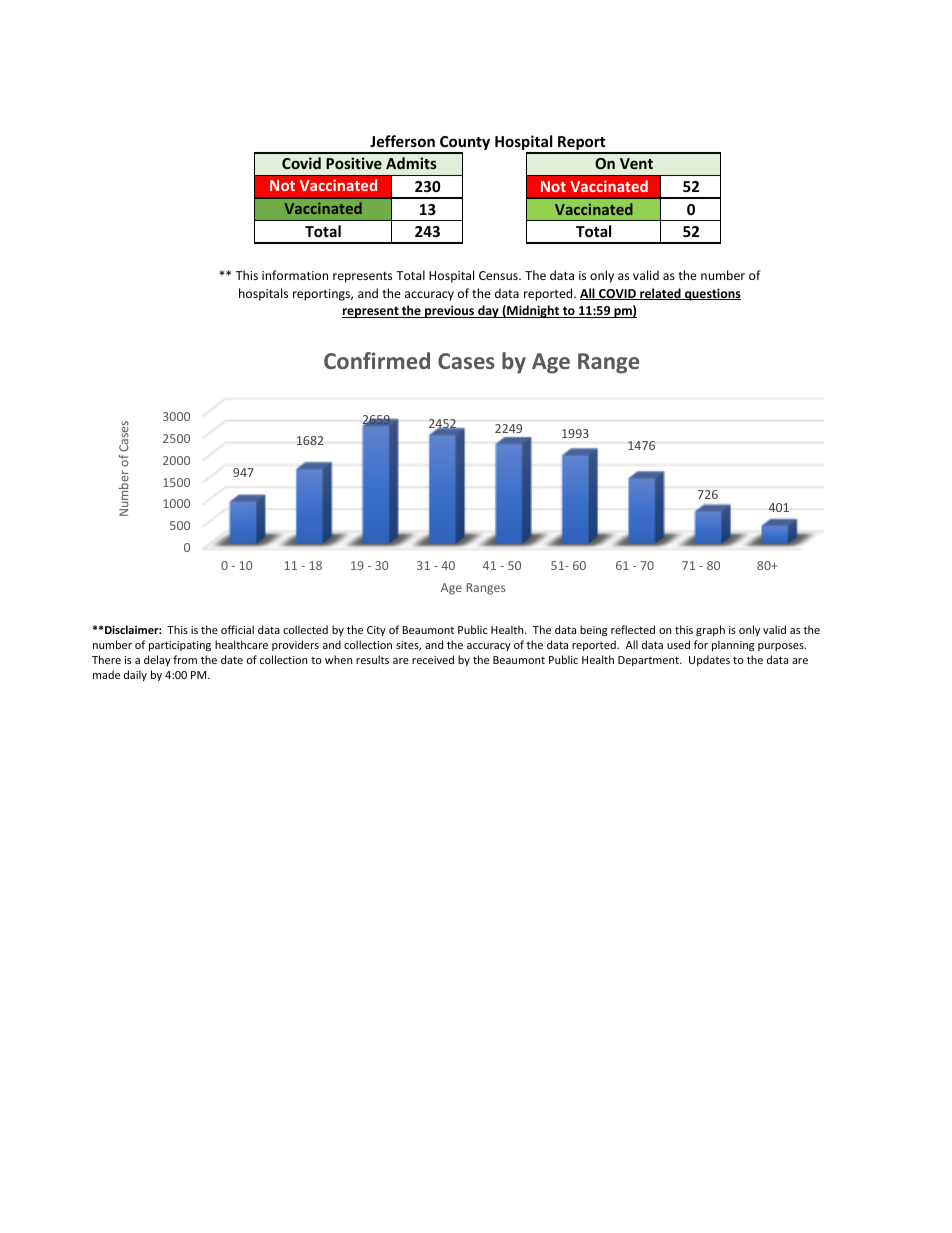 The image size is (952, 1233). Describe the element at coordinates (649, 661) in the screenshot. I see `Department` at that location.
